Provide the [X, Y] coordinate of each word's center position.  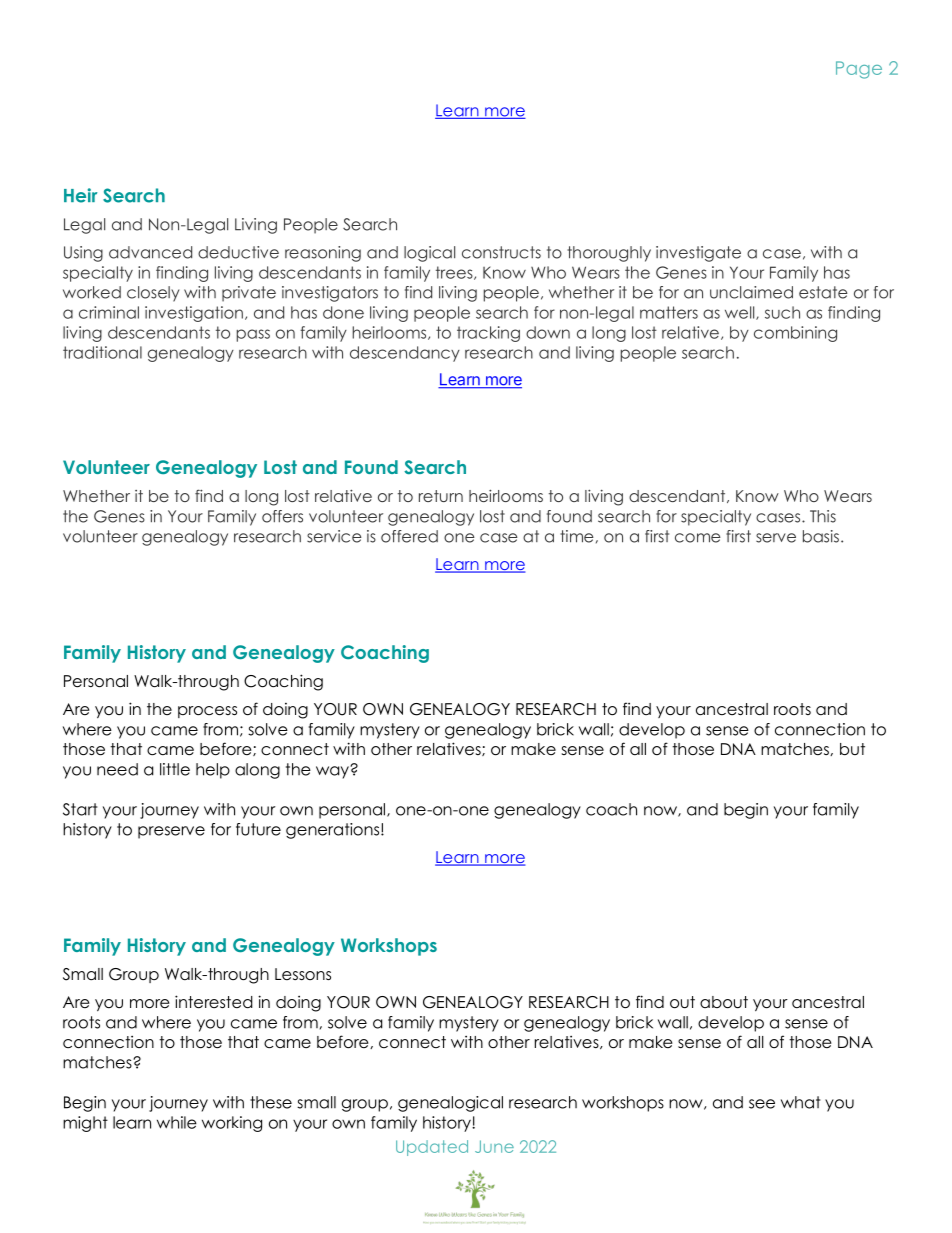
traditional [102, 352]
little [175, 769]
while [177, 1122]
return [441, 496]
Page [859, 70]
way [333, 772]
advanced [150, 252]
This [823, 516]
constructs [501, 252]
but [852, 749]
